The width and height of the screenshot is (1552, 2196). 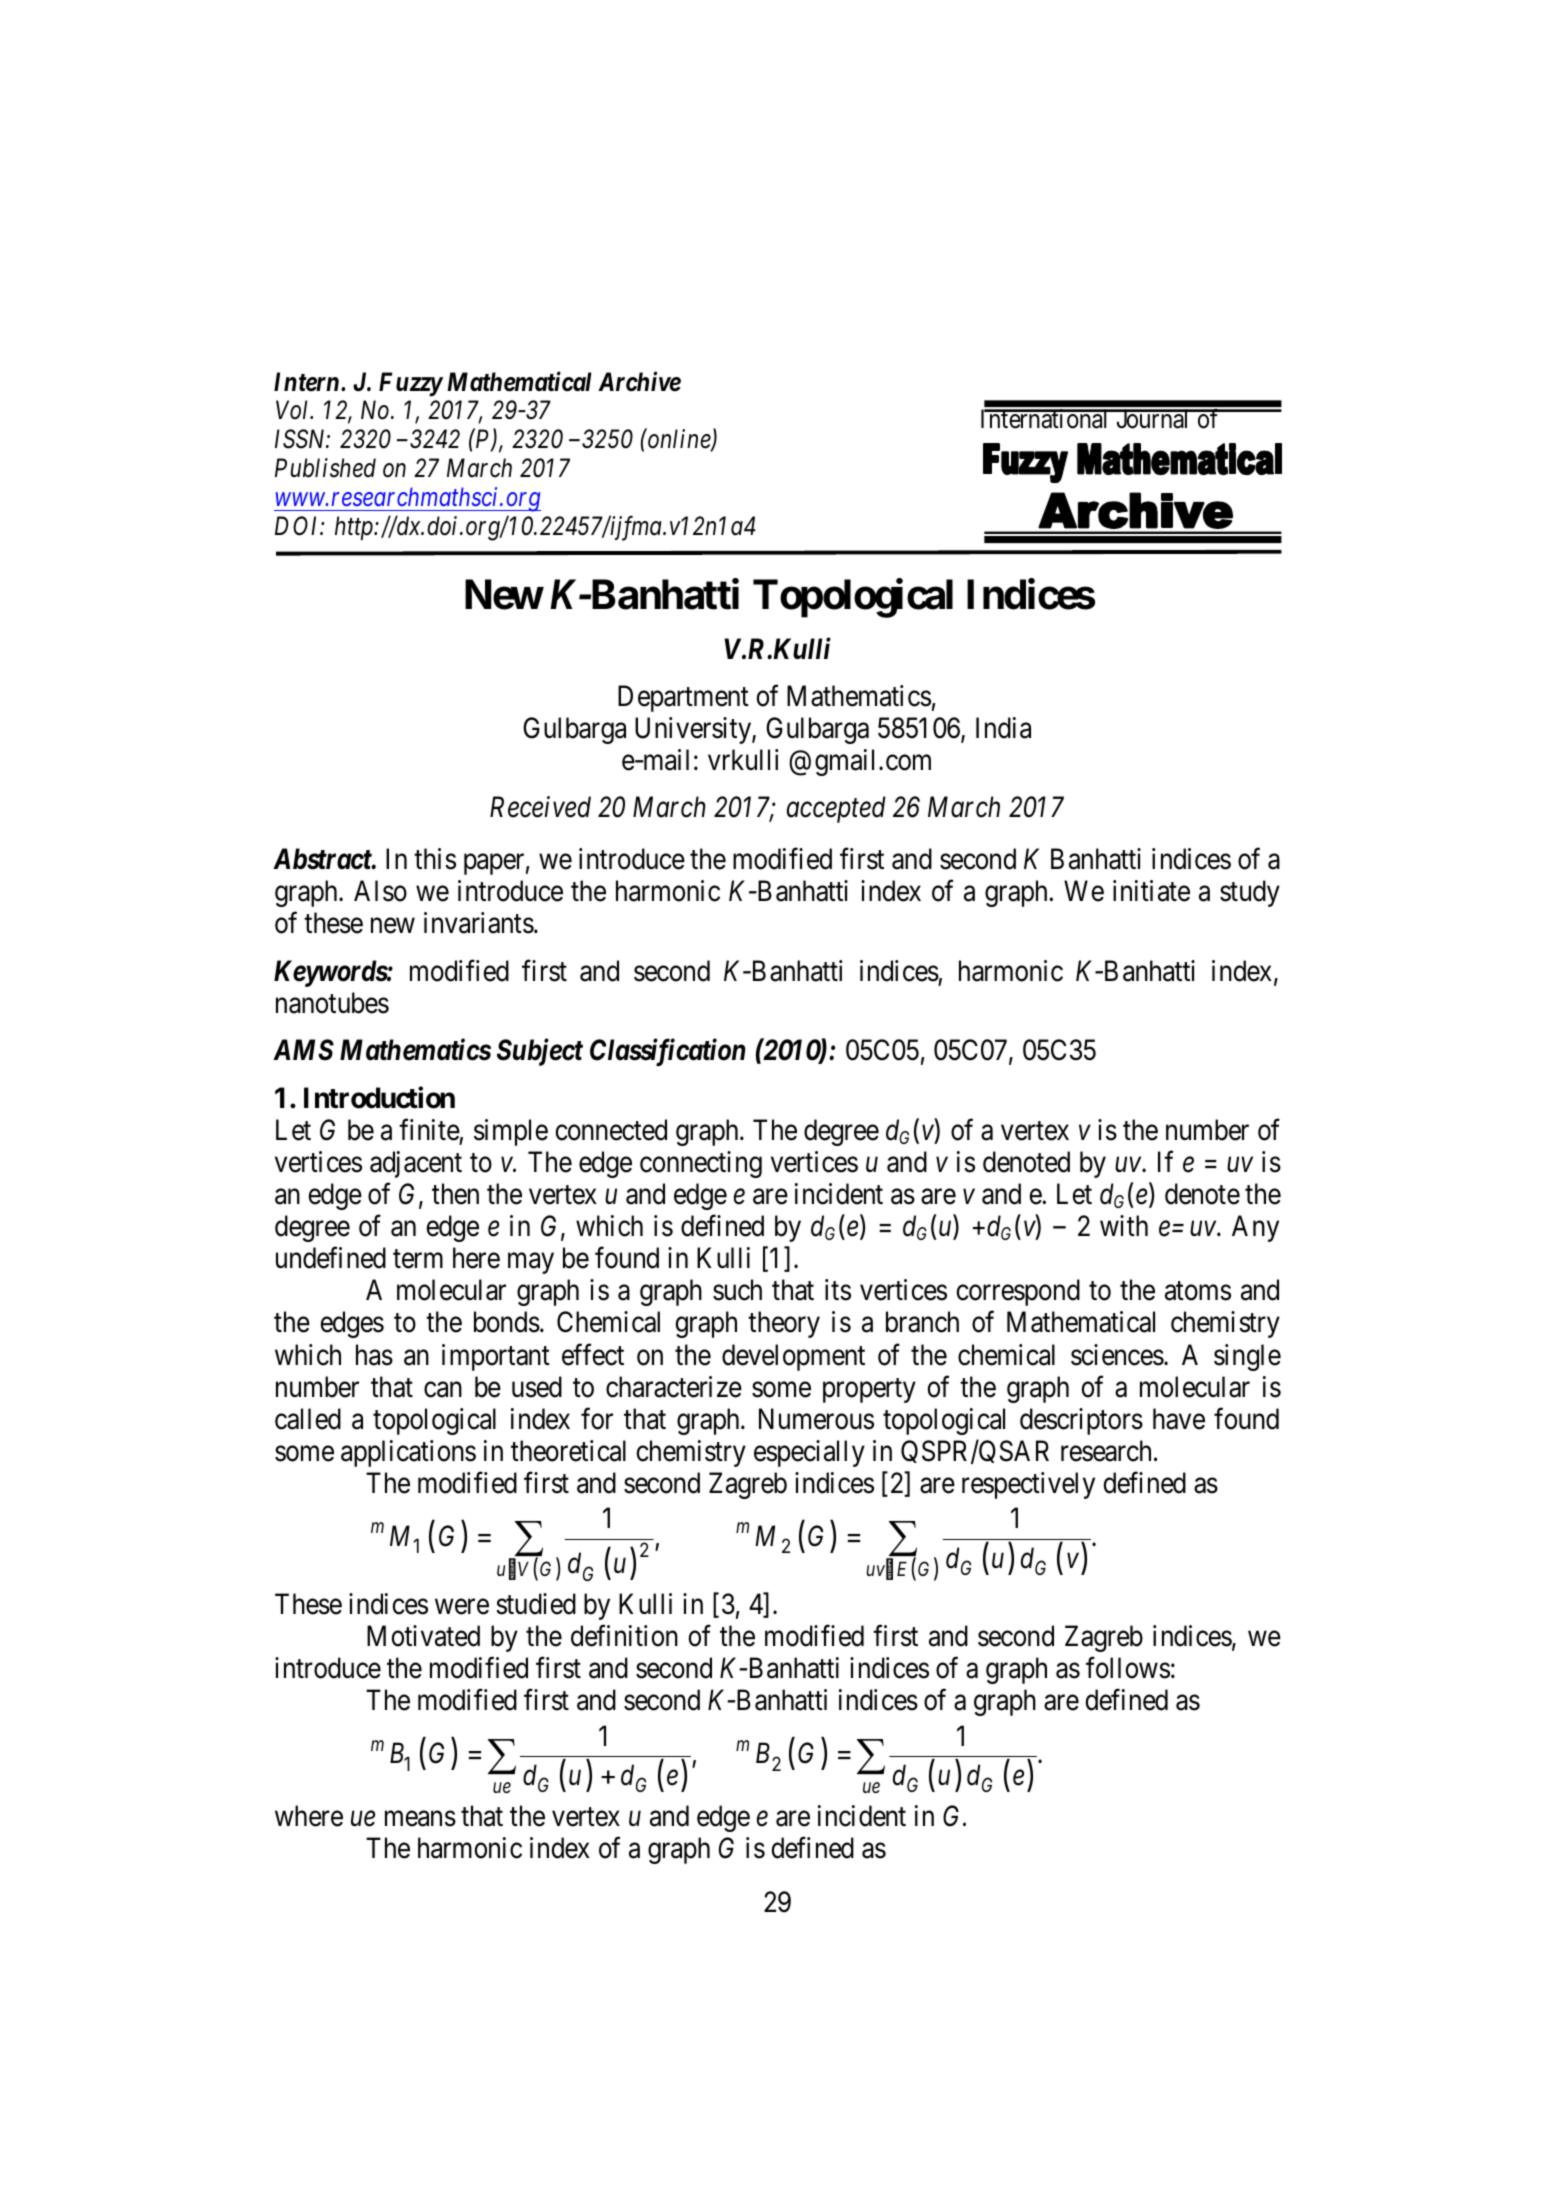 What do you see at coordinates (1003, 728) in the screenshot?
I see `India` at bounding box center [1003, 728].
